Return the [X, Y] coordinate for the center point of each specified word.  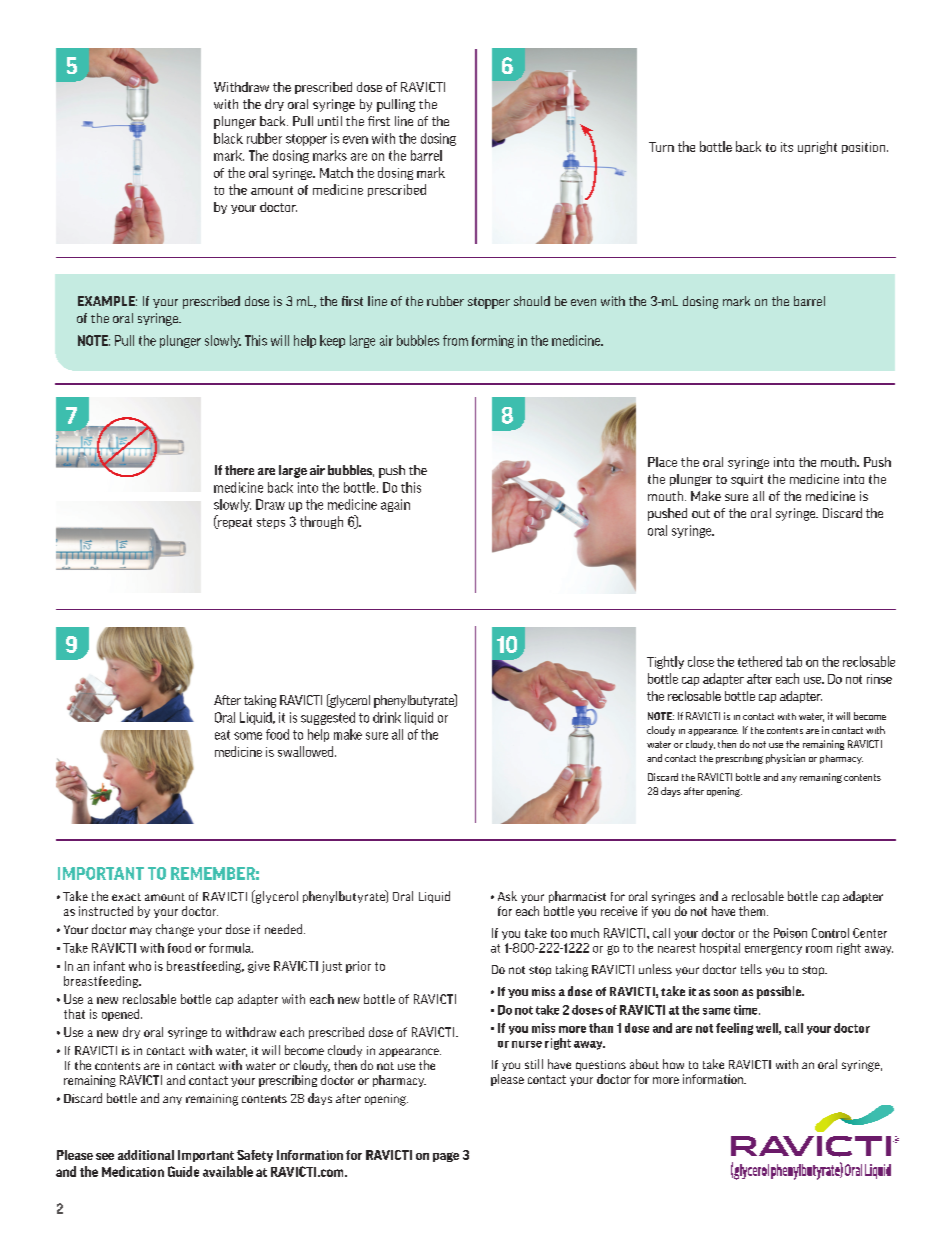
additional [146, 1155]
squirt [747, 480]
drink [387, 717]
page [446, 1157]
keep [332, 341]
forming [493, 341]
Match [336, 172]
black [228, 138]
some [248, 736]
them [753, 911]
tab [794, 661]
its [787, 147]
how [673, 1064]
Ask [507, 896]
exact [126, 897]
